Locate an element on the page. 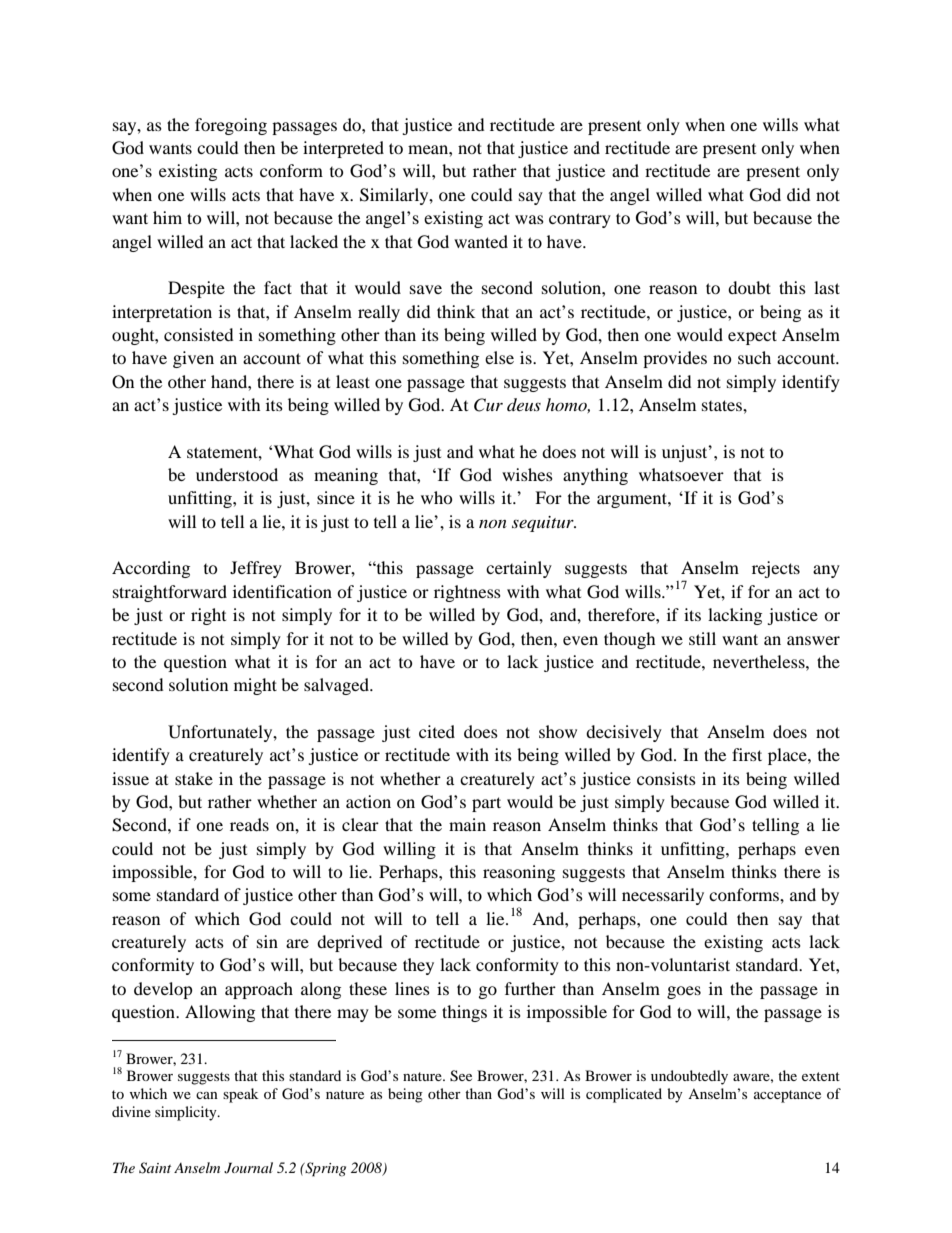 The width and height of the document is (952, 1233). contrary is located at coordinates (580, 220).
